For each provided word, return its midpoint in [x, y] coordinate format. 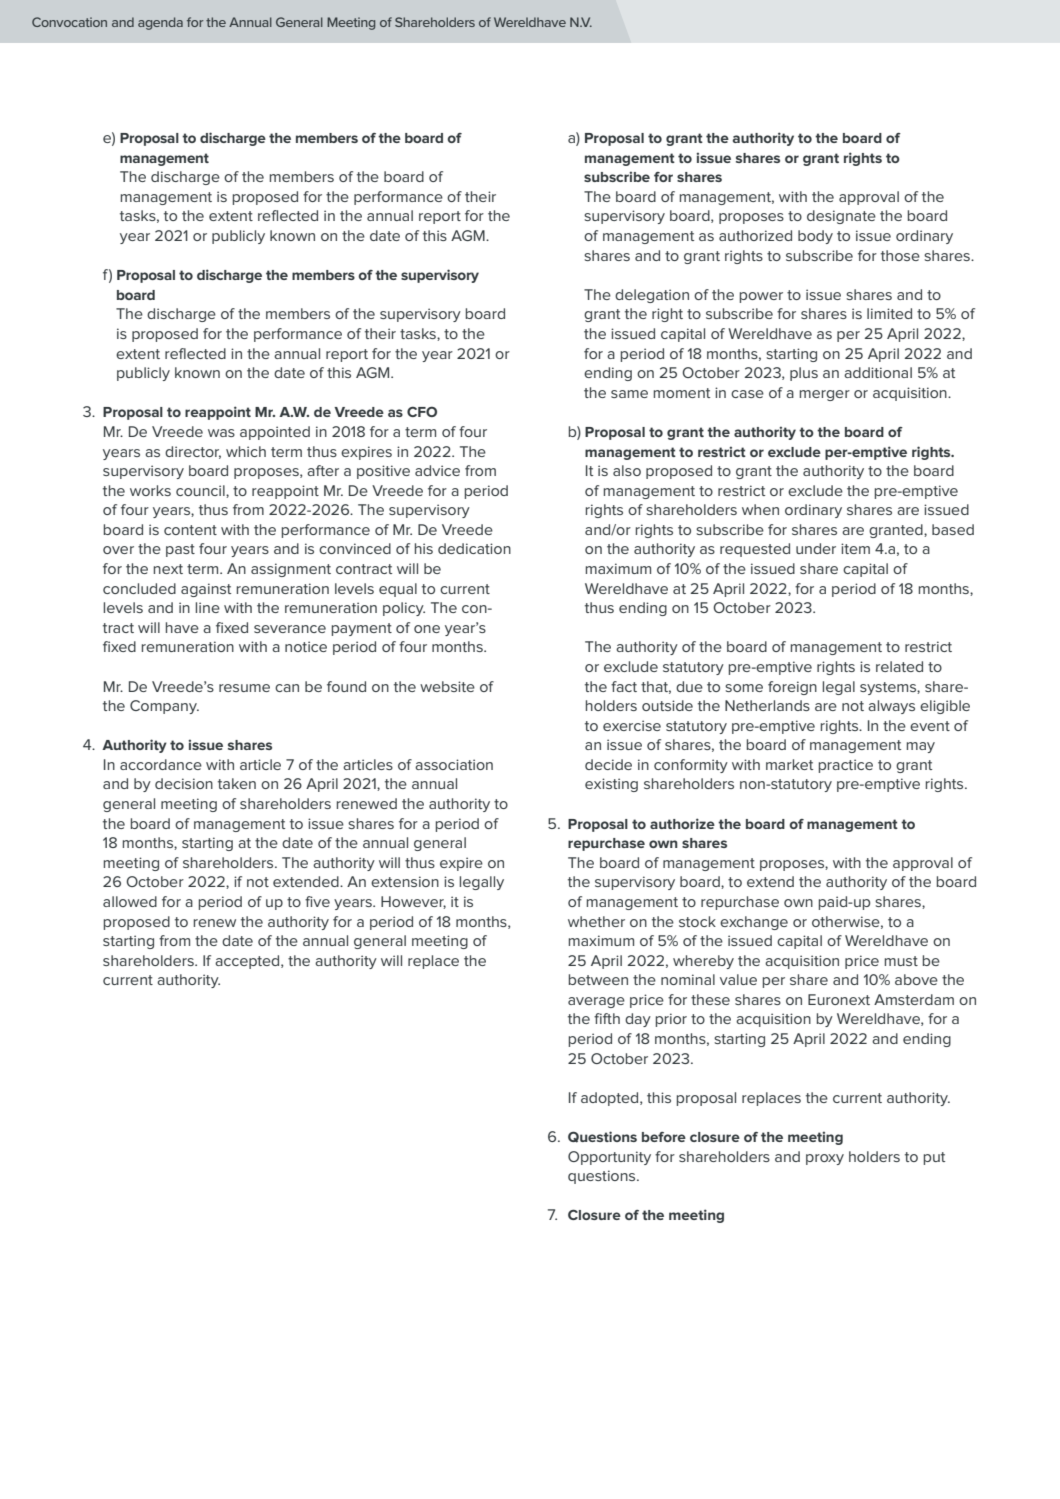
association [454, 764]
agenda [160, 23]
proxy [825, 1159]
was [221, 433]
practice [846, 766]
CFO [422, 411]
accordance [161, 764]
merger [825, 395]
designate [841, 217]
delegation [652, 296]
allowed [130, 901]
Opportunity [609, 1158]
